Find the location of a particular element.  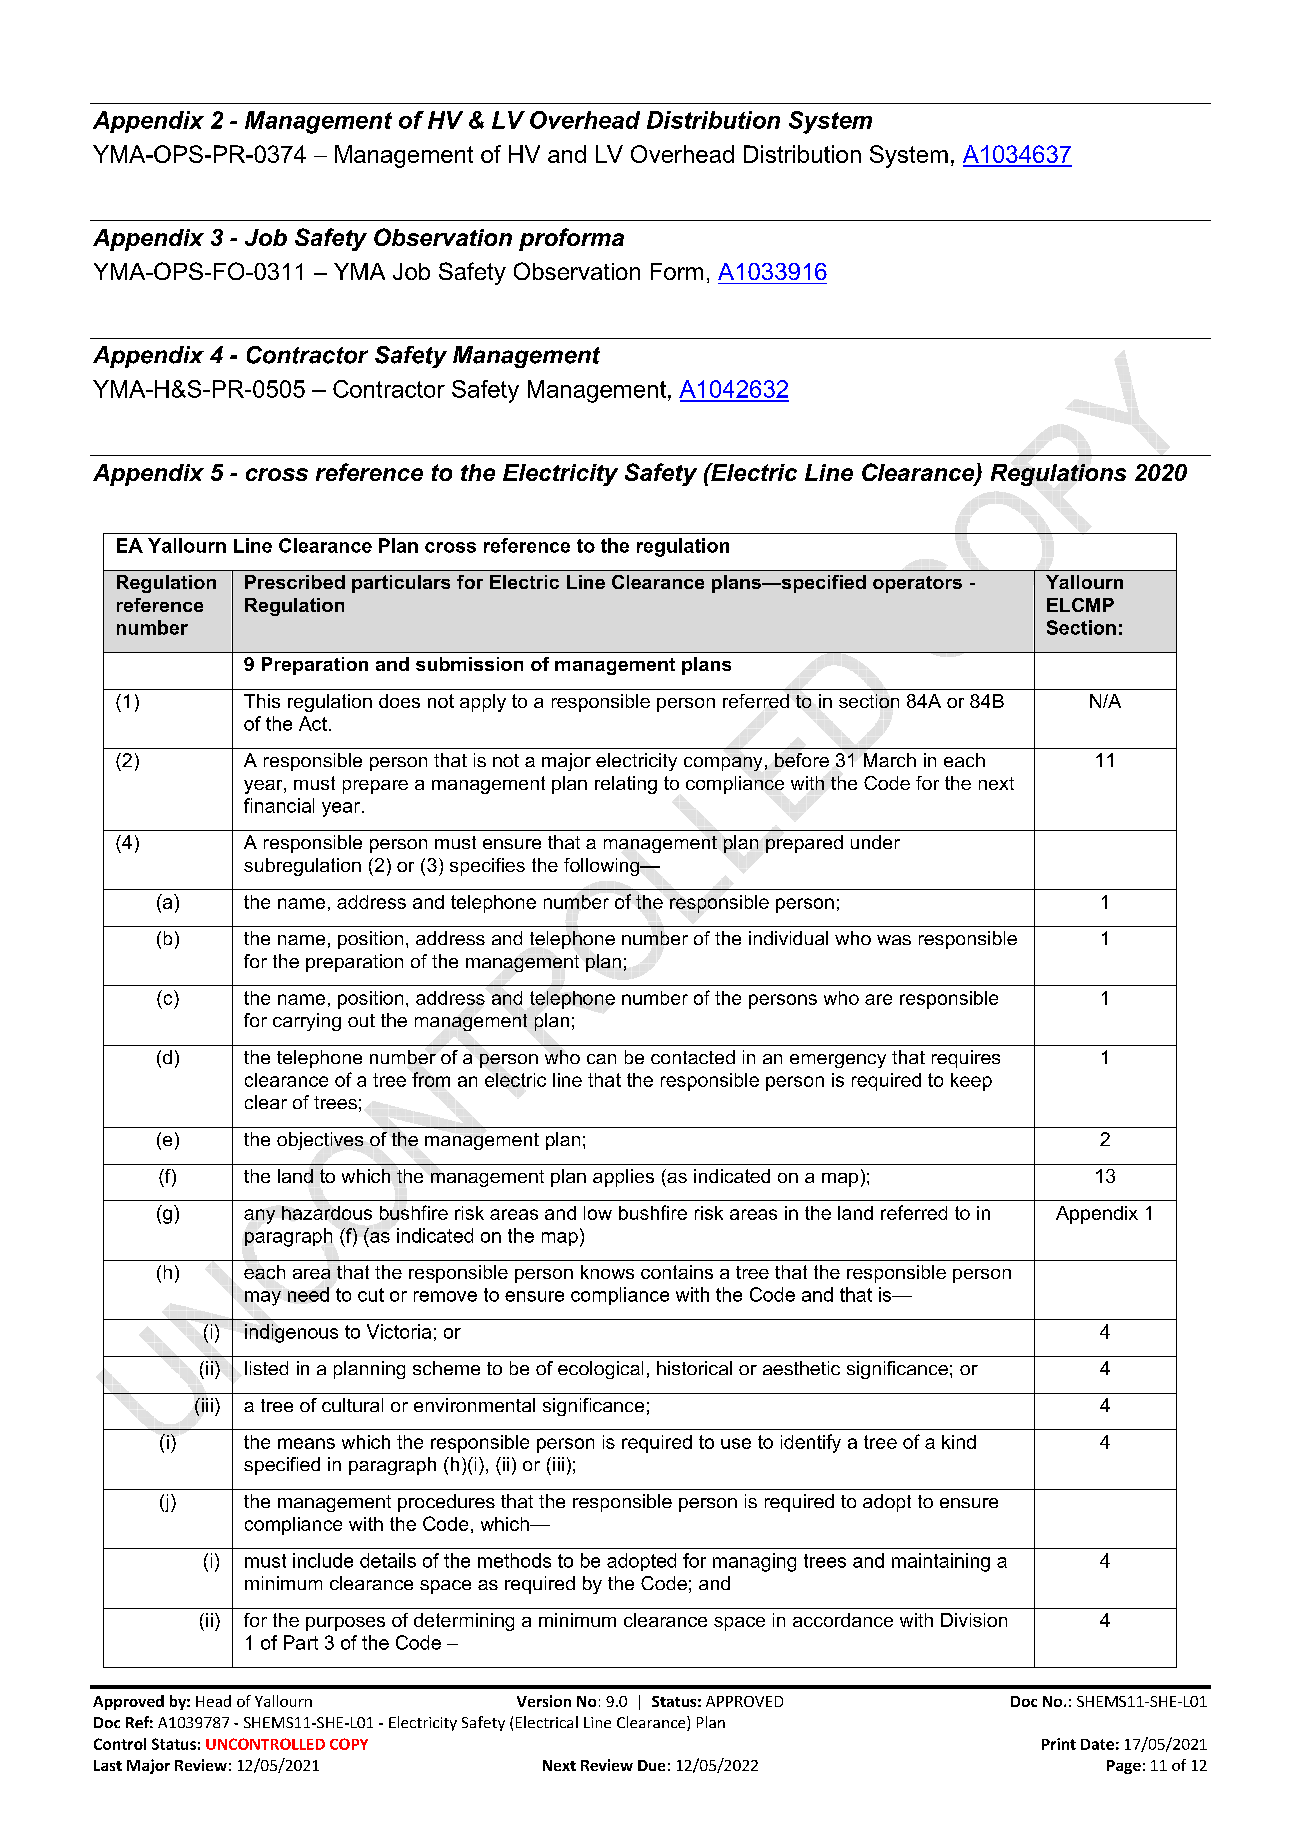

operators is located at coordinates (917, 584).
